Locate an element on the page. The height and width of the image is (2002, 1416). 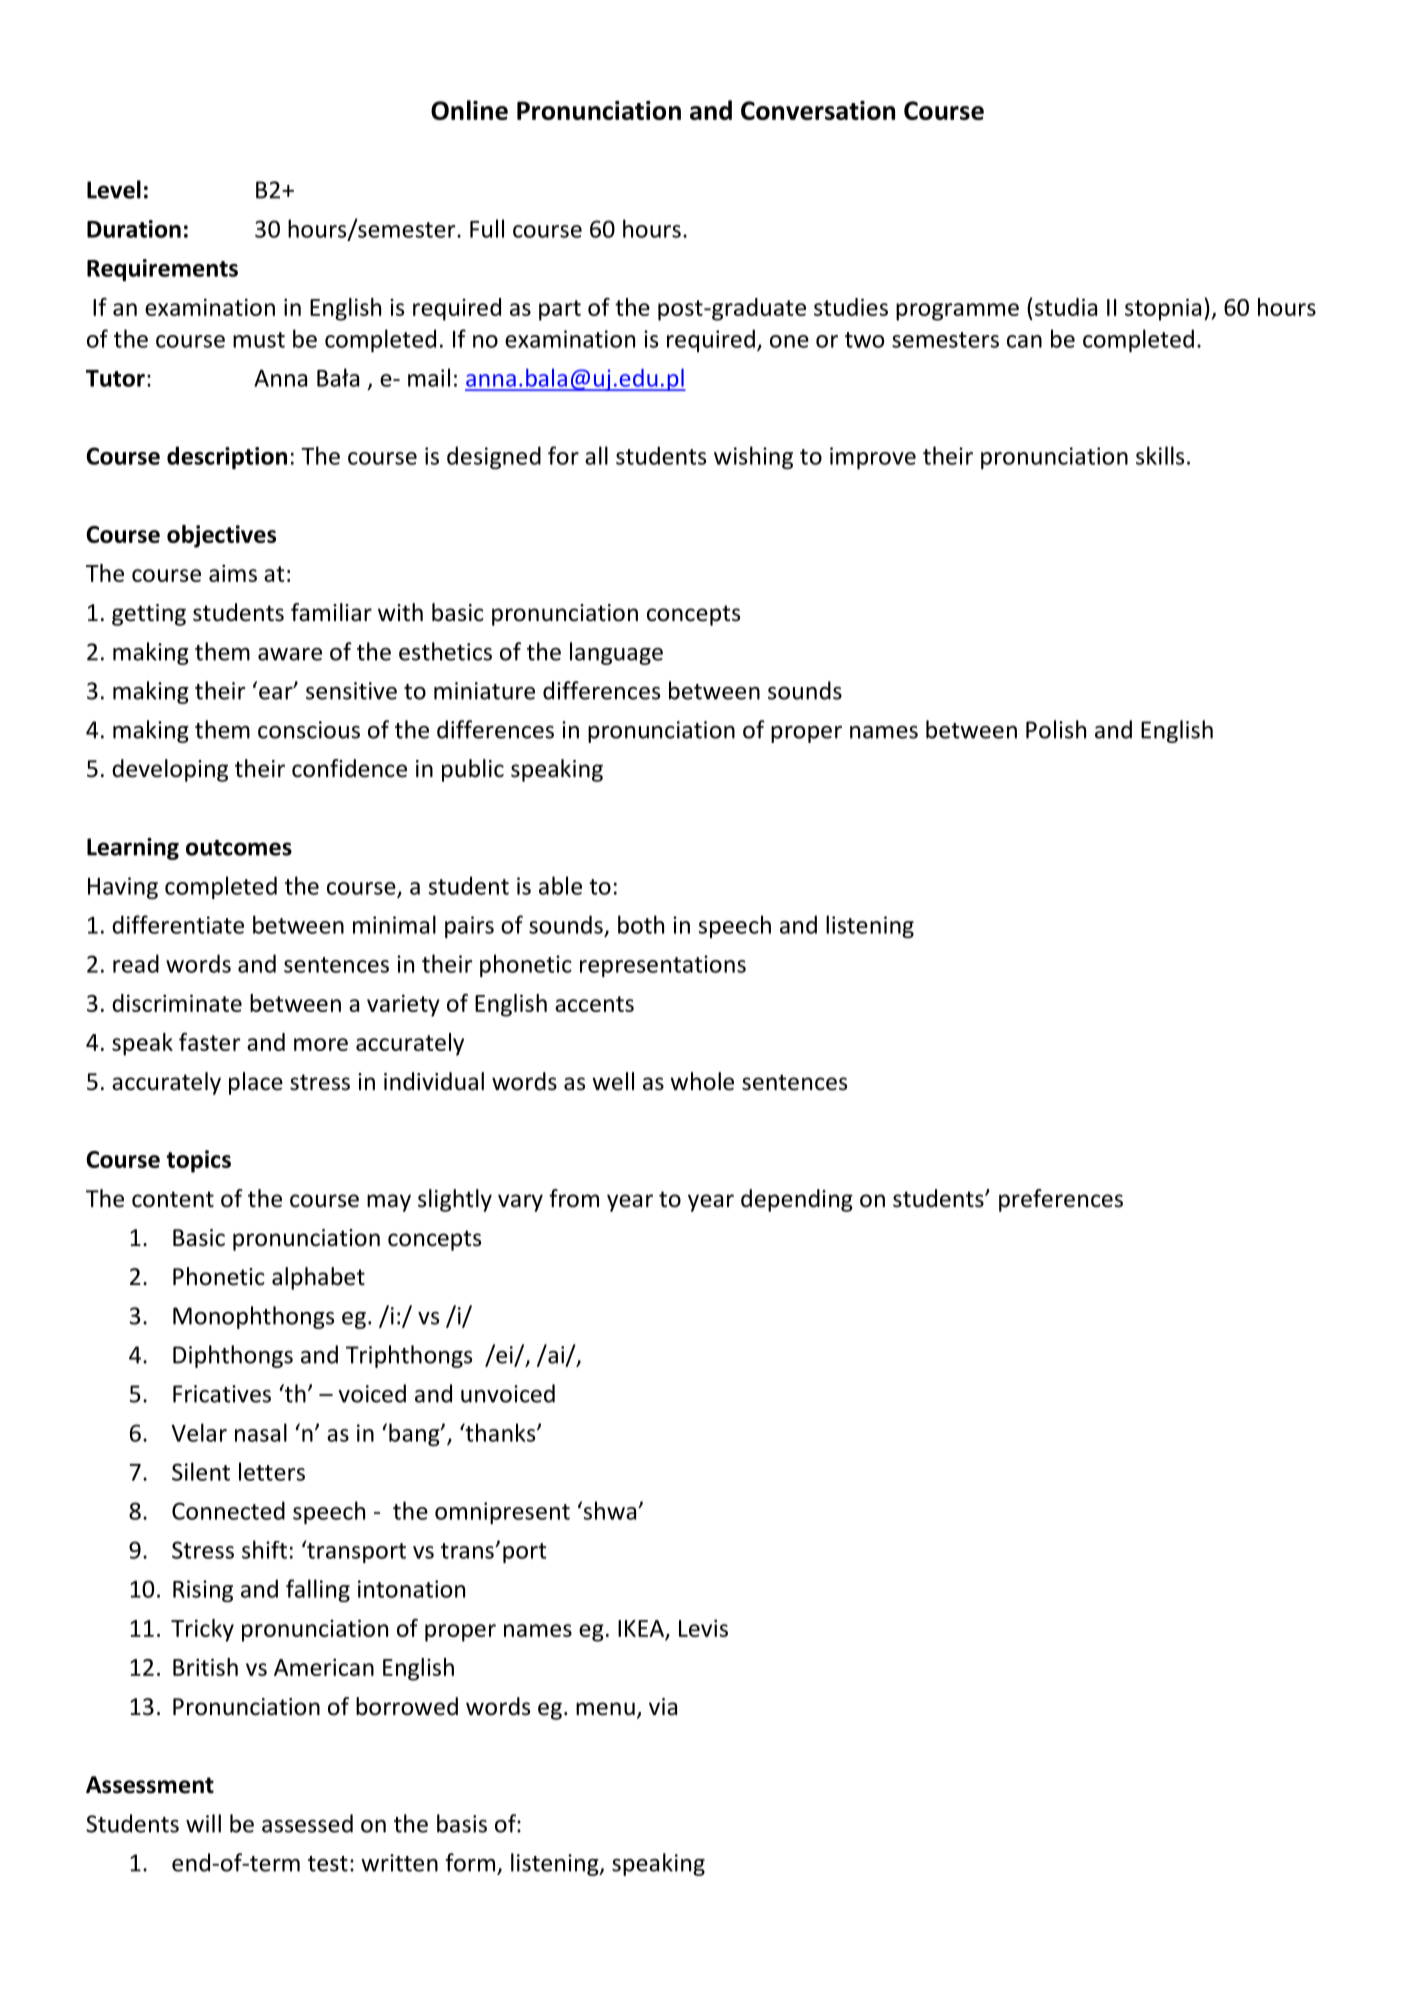
via is located at coordinates (663, 1707).
